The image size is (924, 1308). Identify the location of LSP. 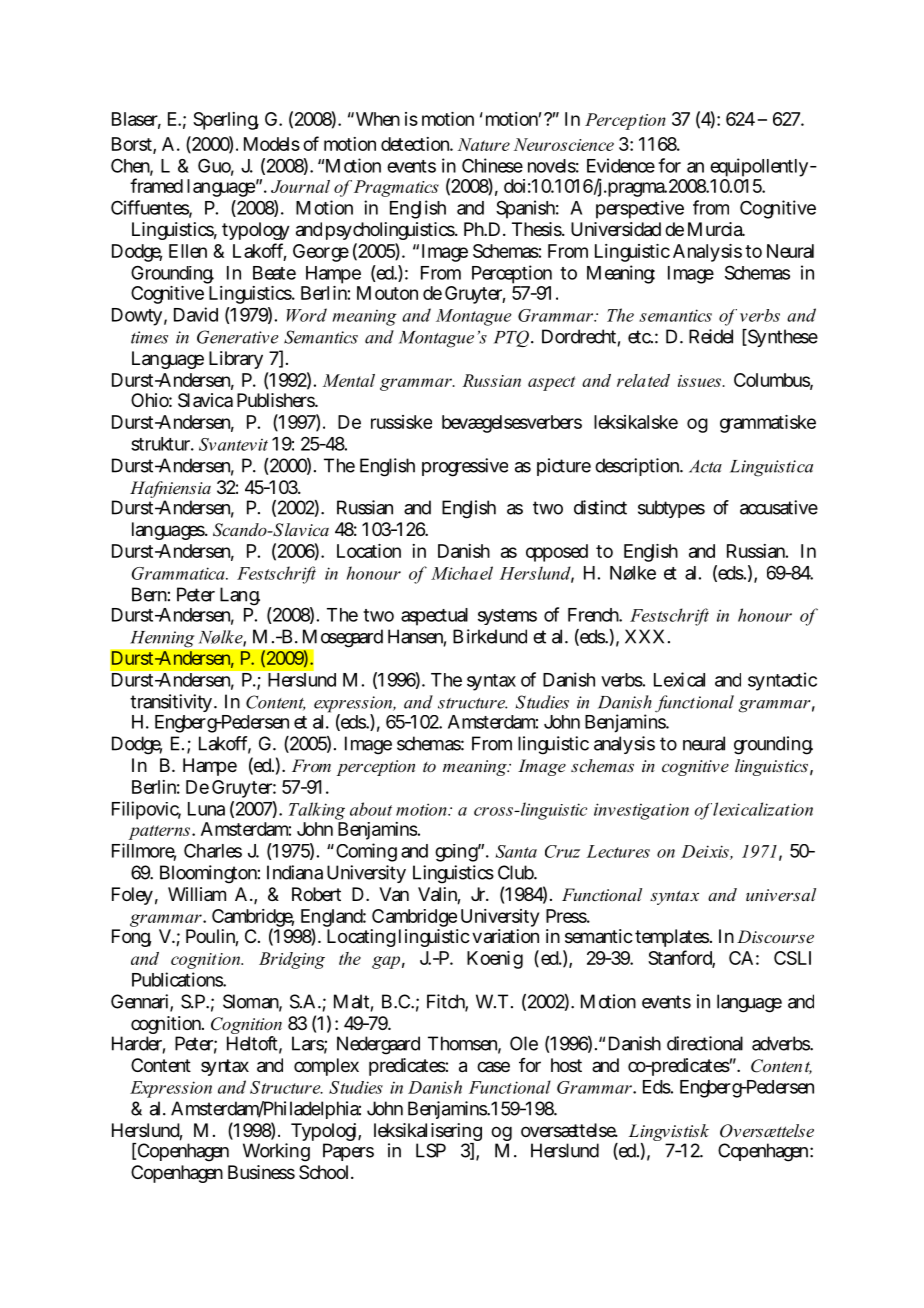
(431, 1150).
